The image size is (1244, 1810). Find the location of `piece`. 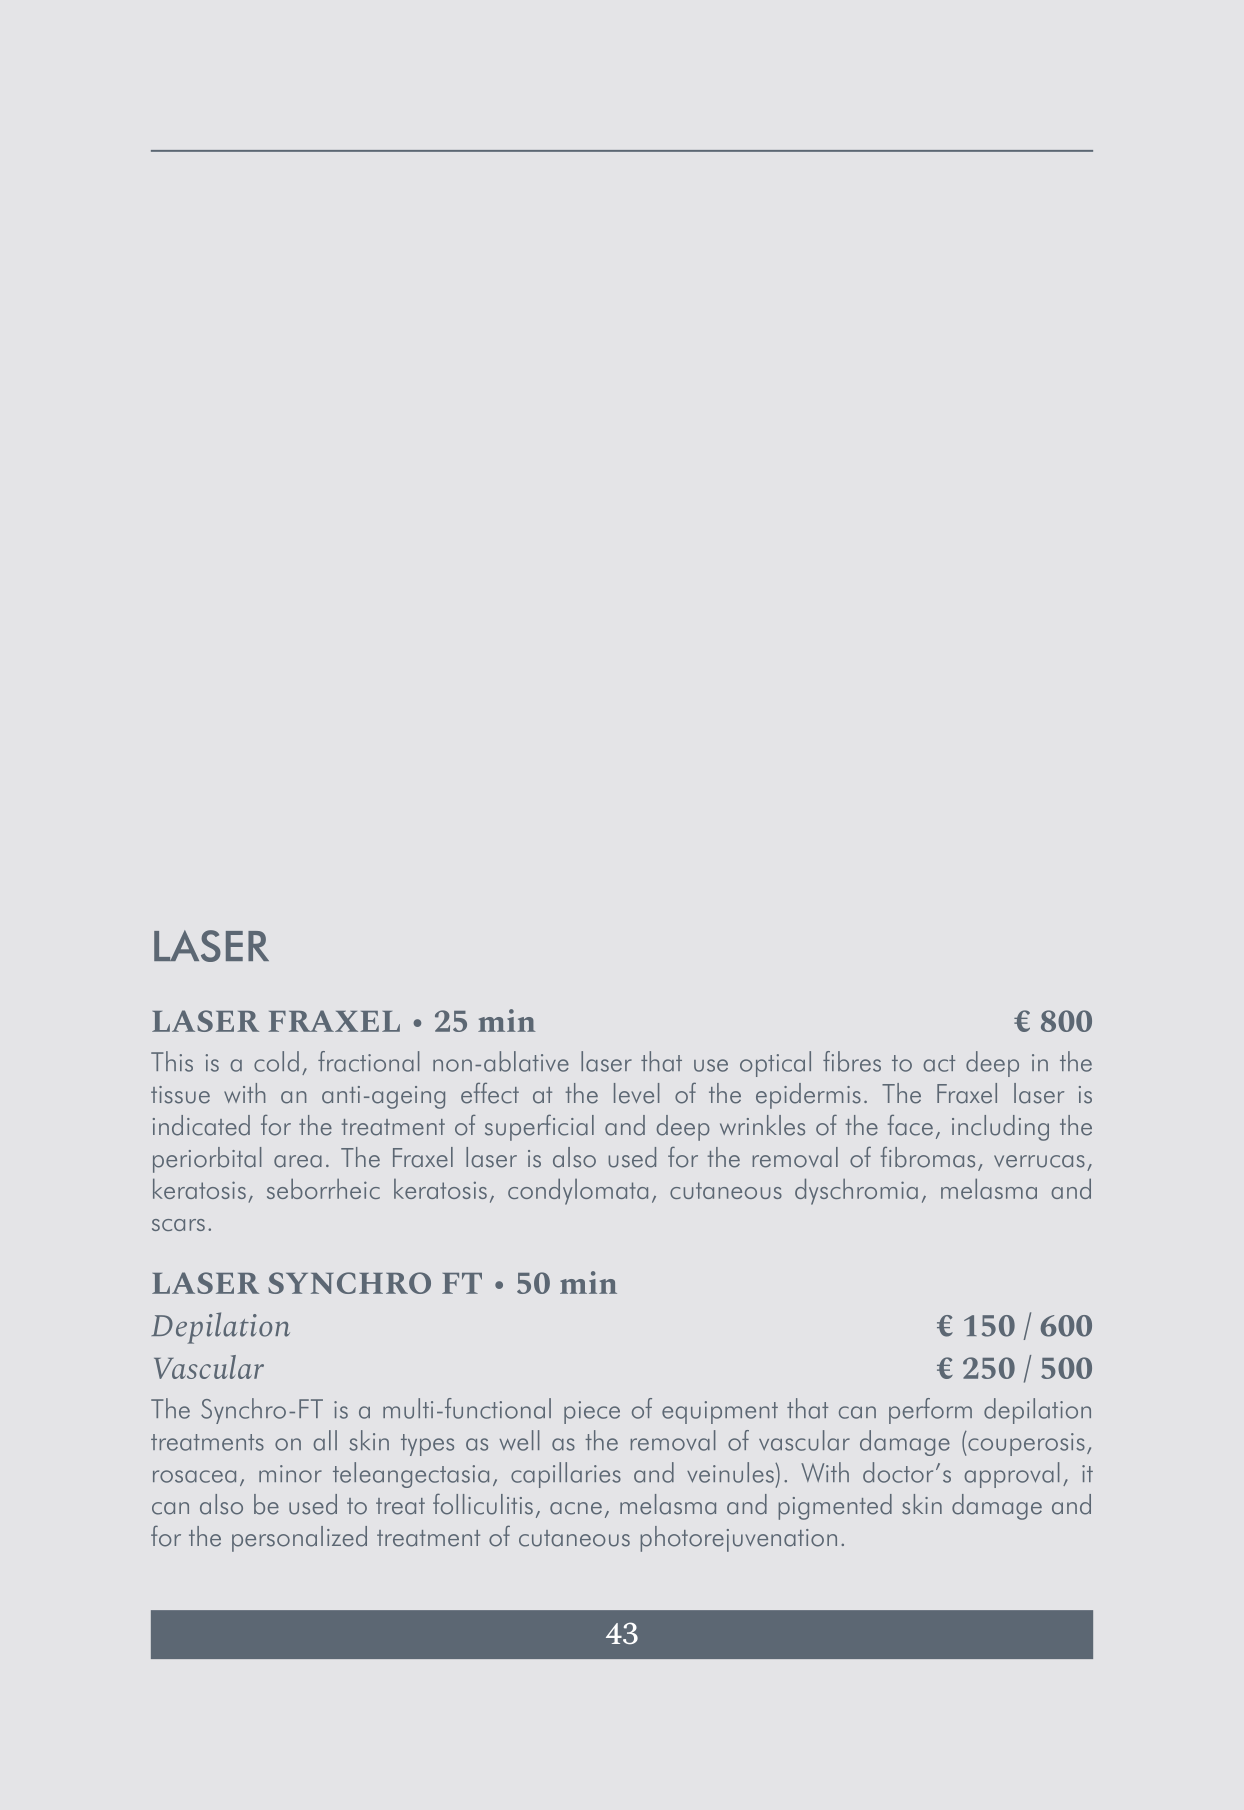

piece is located at coordinates (592, 1412).
